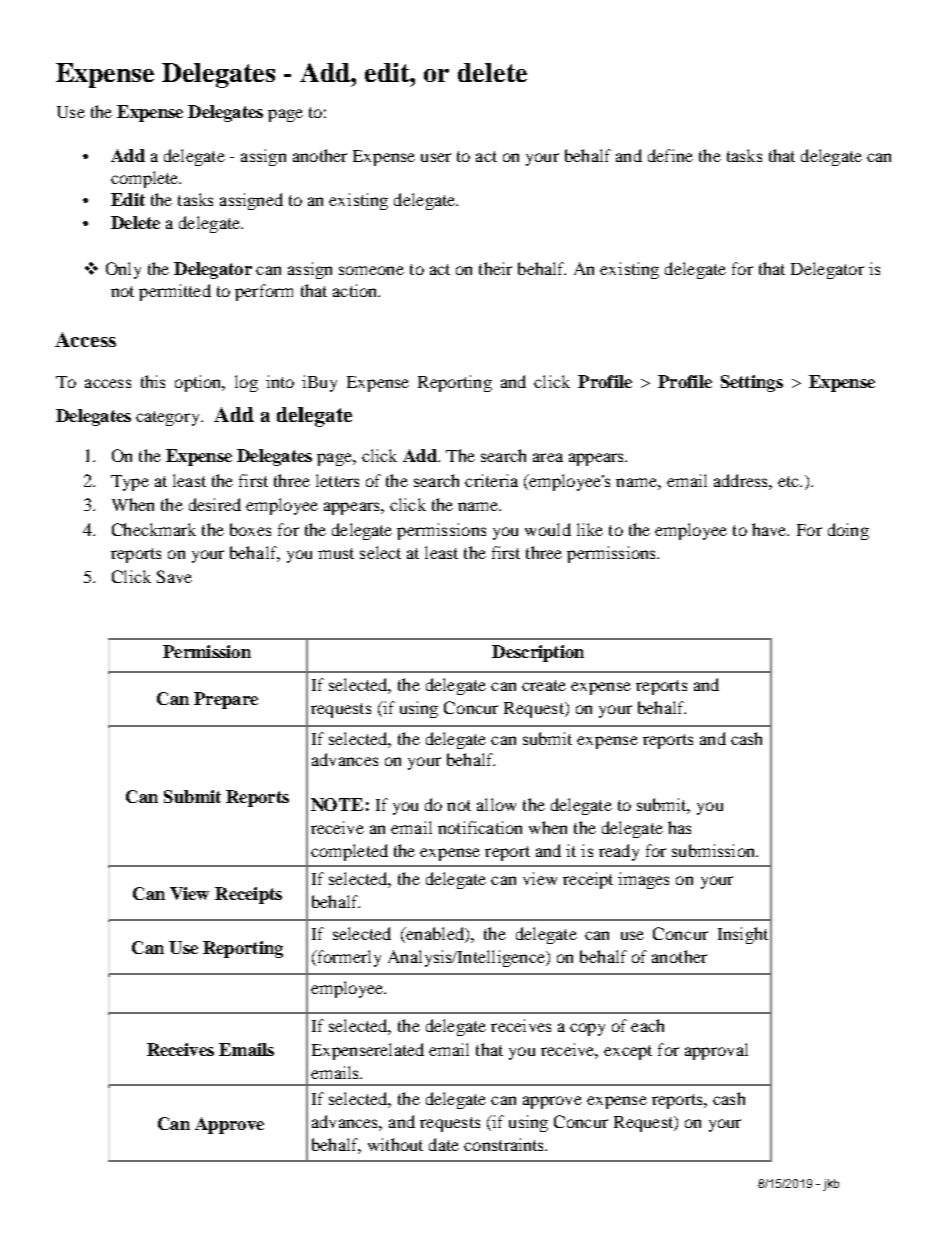 The width and height of the document is (952, 1233). What do you see at coordinates (770, 529) in the document?
I see `have` at bounding box center [770, 529].
